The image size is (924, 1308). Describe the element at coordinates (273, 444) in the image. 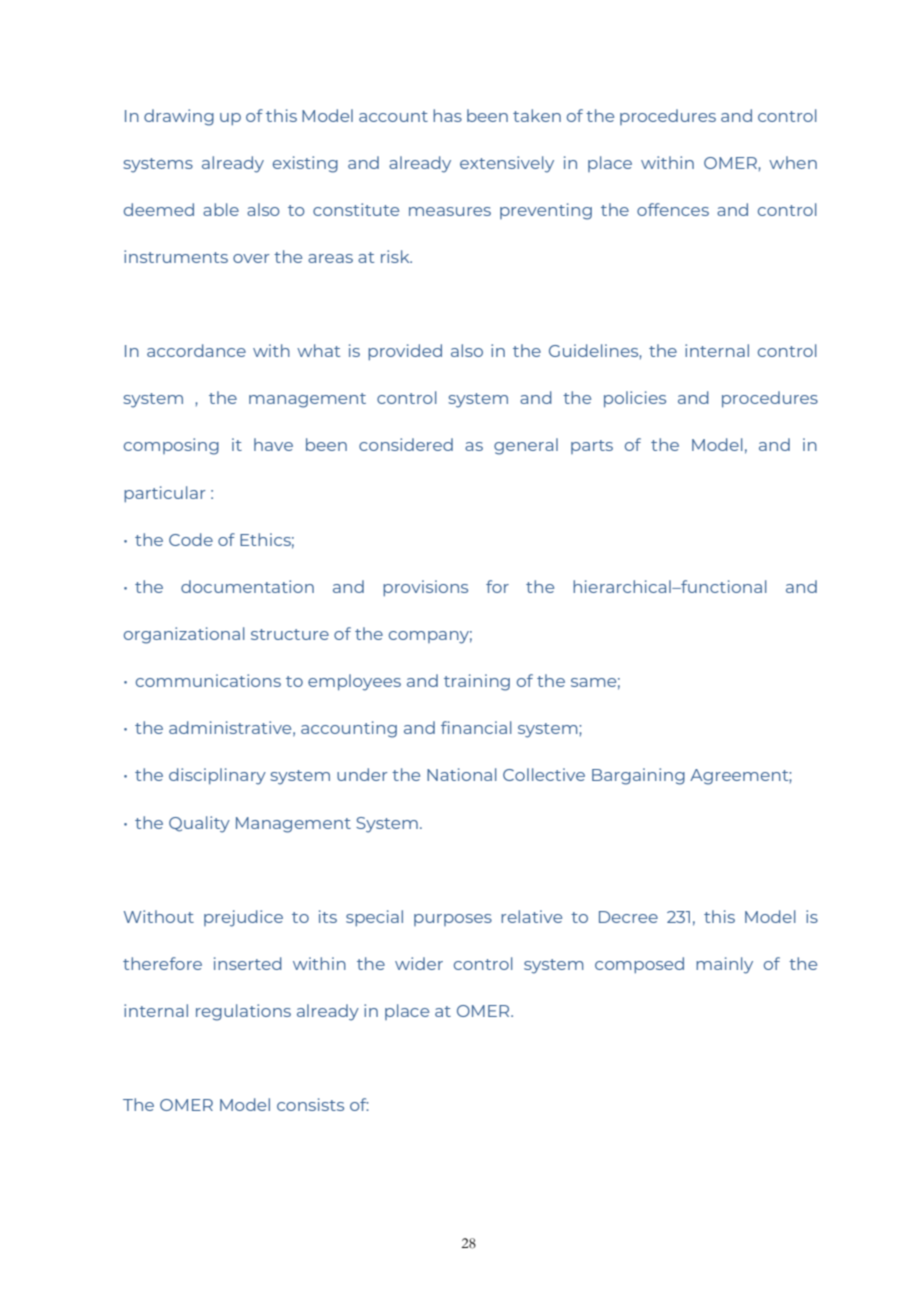

I see `have` at that location.
